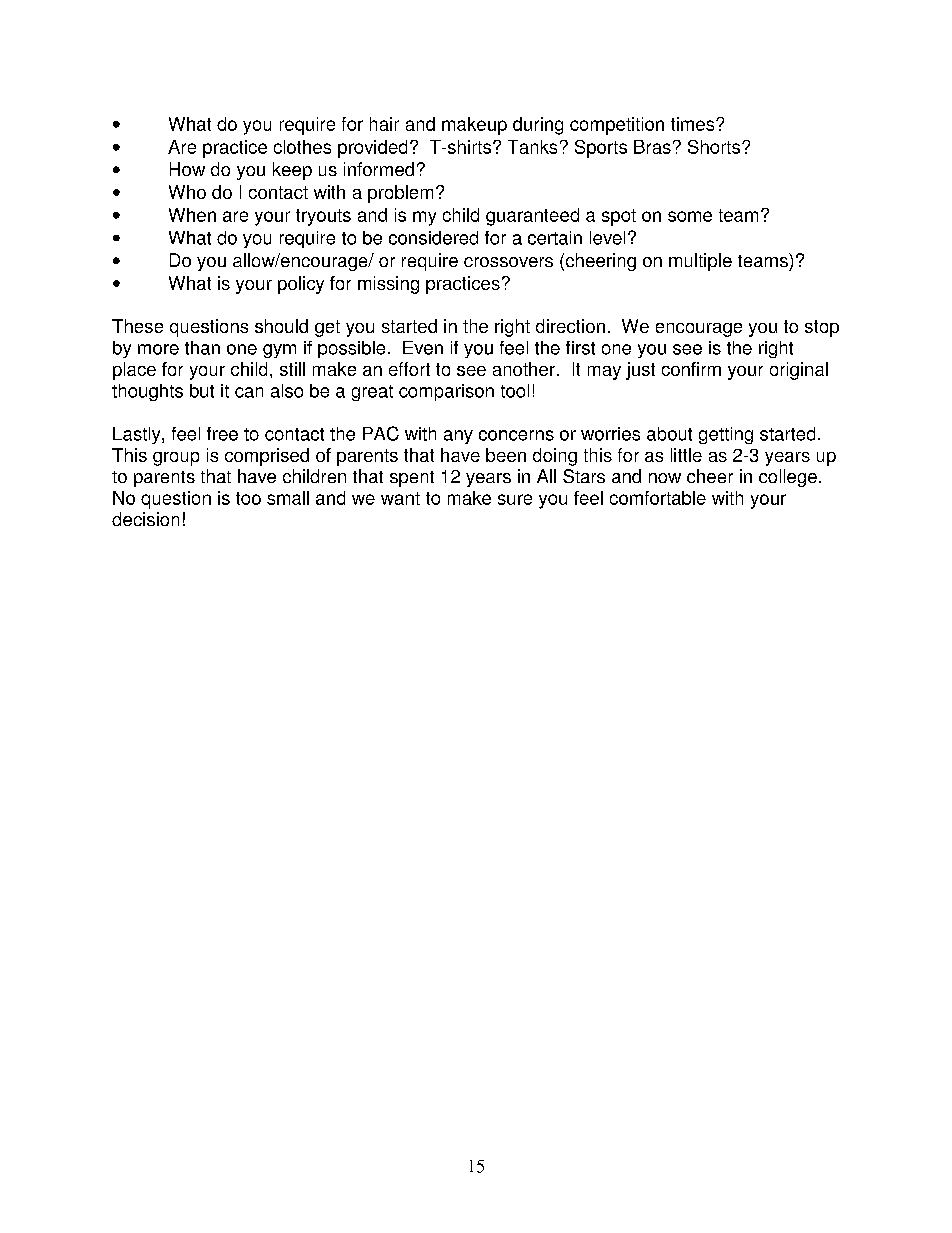 This screenshot has height=1233, width=952. What do you see at coordinates (691, 369) in the screenshot?
I see `confirm` at bounding box center [691, 369].
